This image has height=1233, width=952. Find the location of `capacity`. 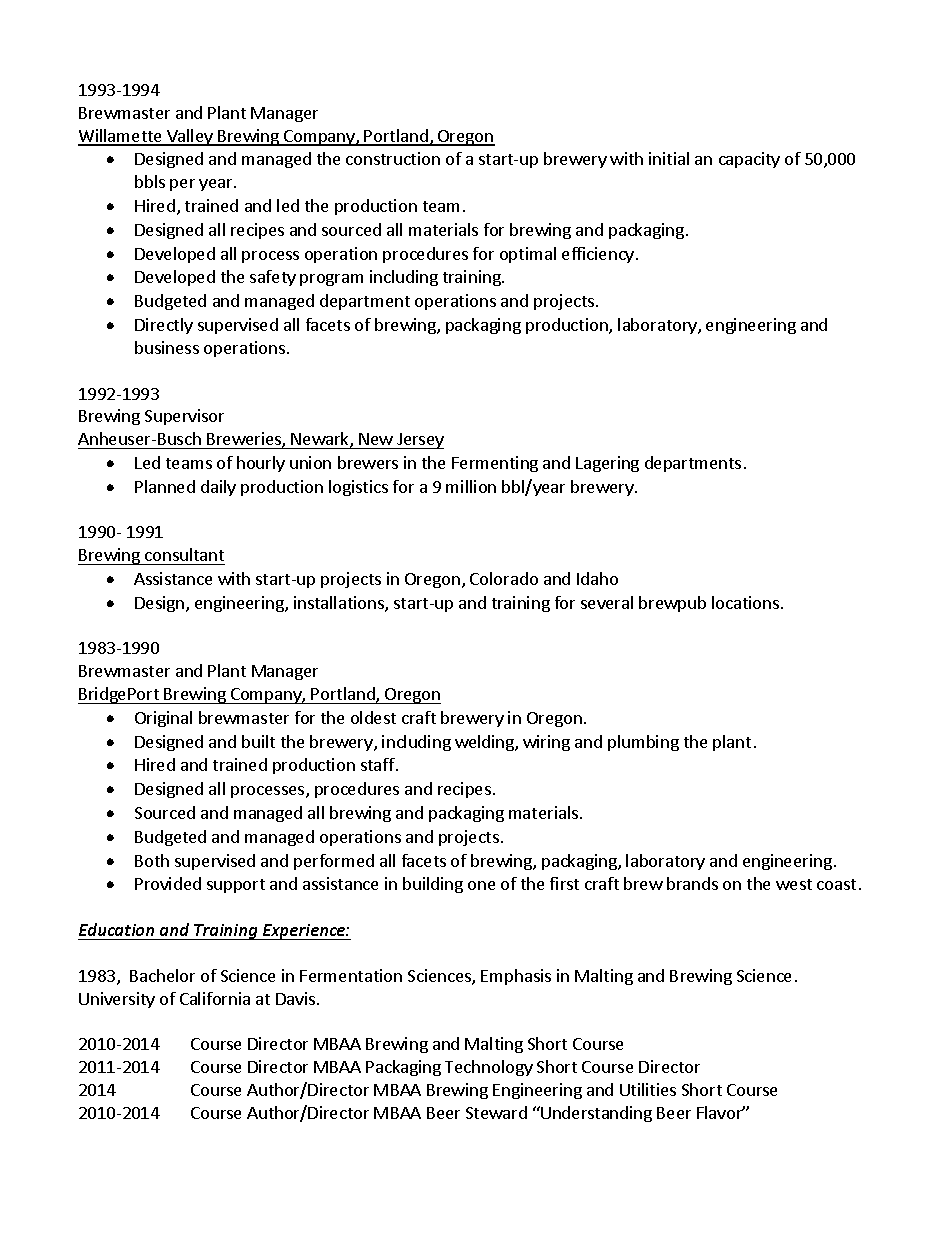

capacity is located at coordinates (749, 160).
